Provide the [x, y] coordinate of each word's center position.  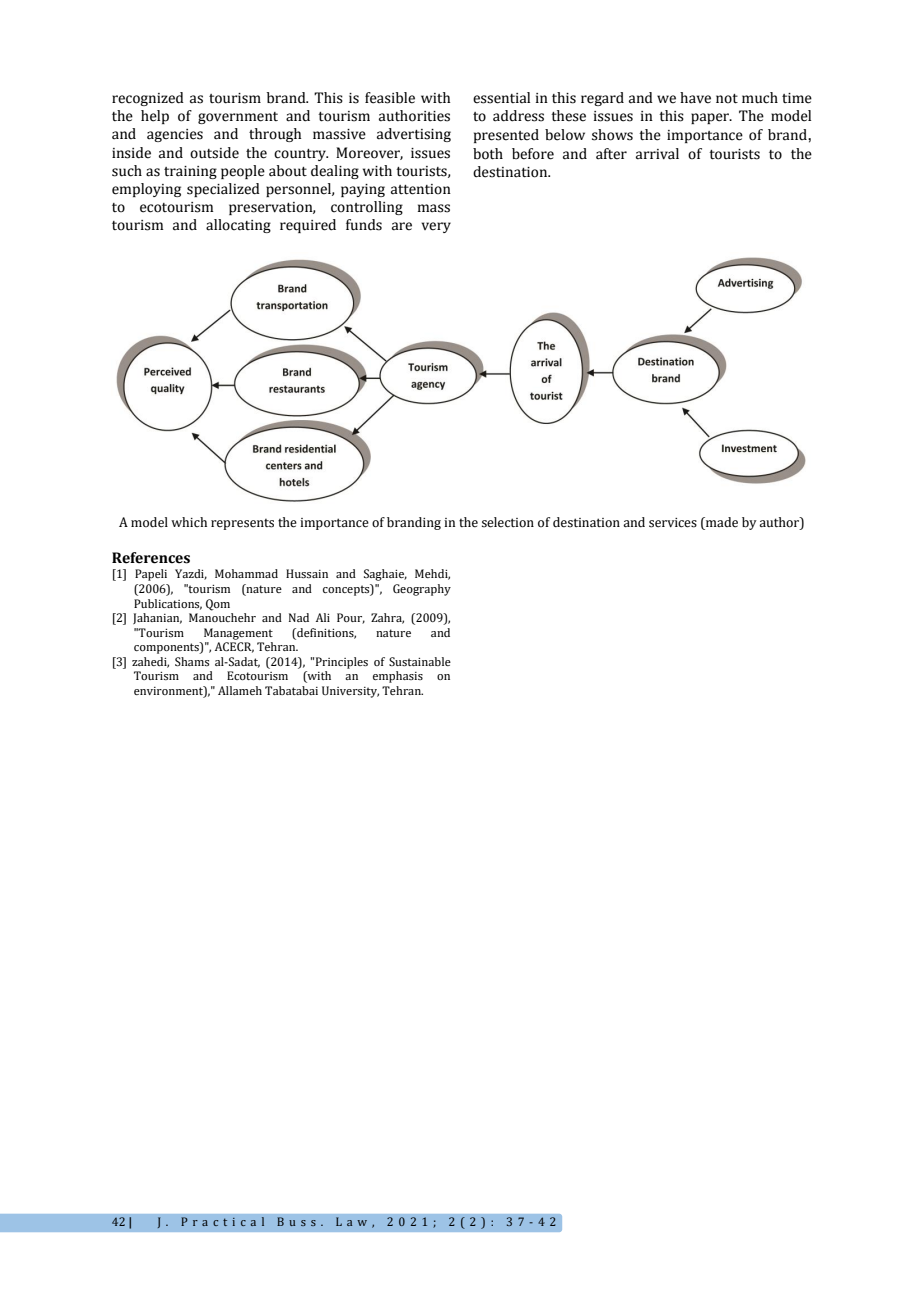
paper [711, 118]
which [189, 522]
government [238, 118]
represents [242, 524]
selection [508, 522]
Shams [192, 661]
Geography [422, 590]
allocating [238, 226]
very [436, 227]
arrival [657, 154]
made [721, 522]
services [673, 523]
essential [501, 98]
